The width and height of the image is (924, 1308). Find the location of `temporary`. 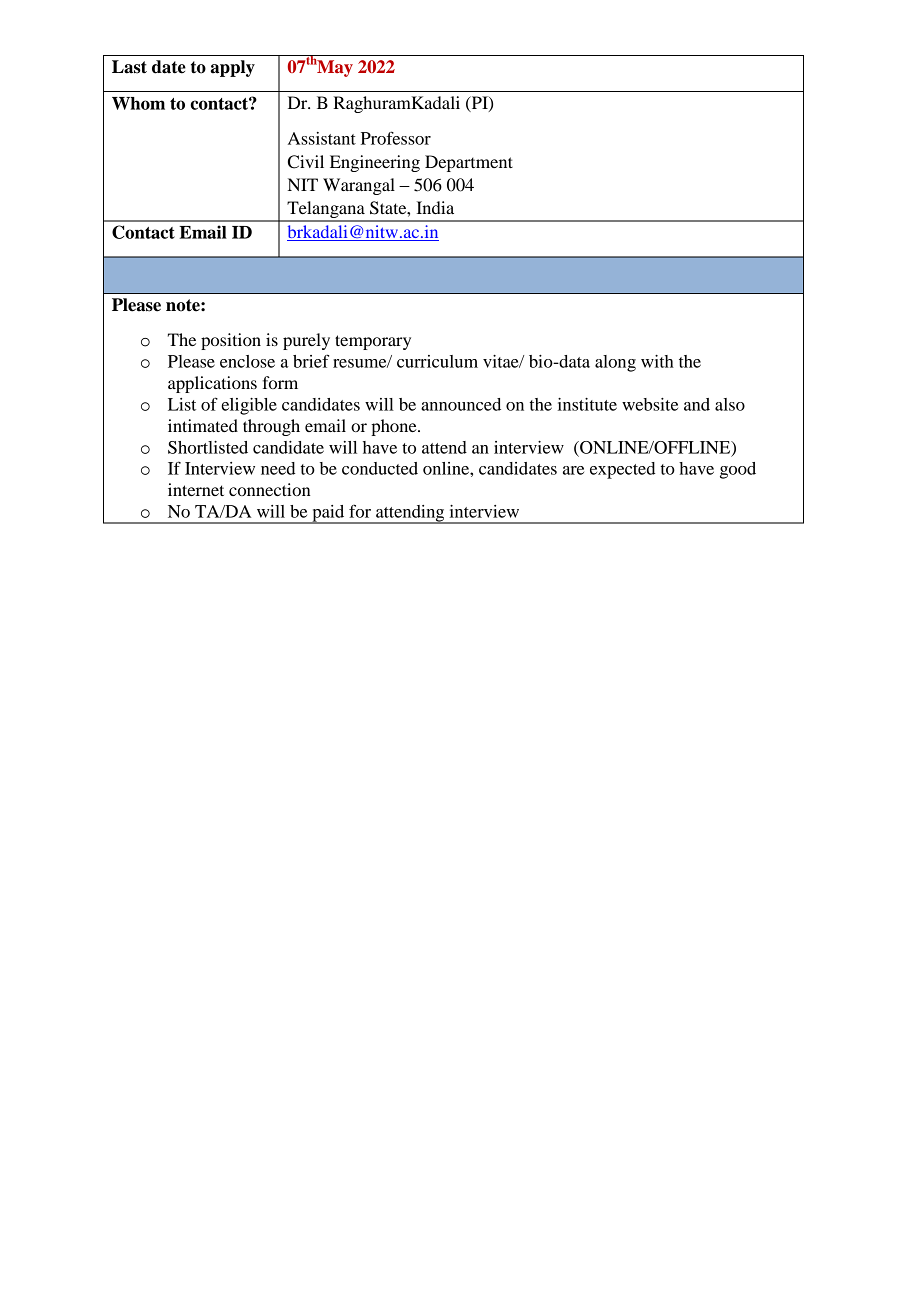

temporary is located at coordinates (373, 342).
